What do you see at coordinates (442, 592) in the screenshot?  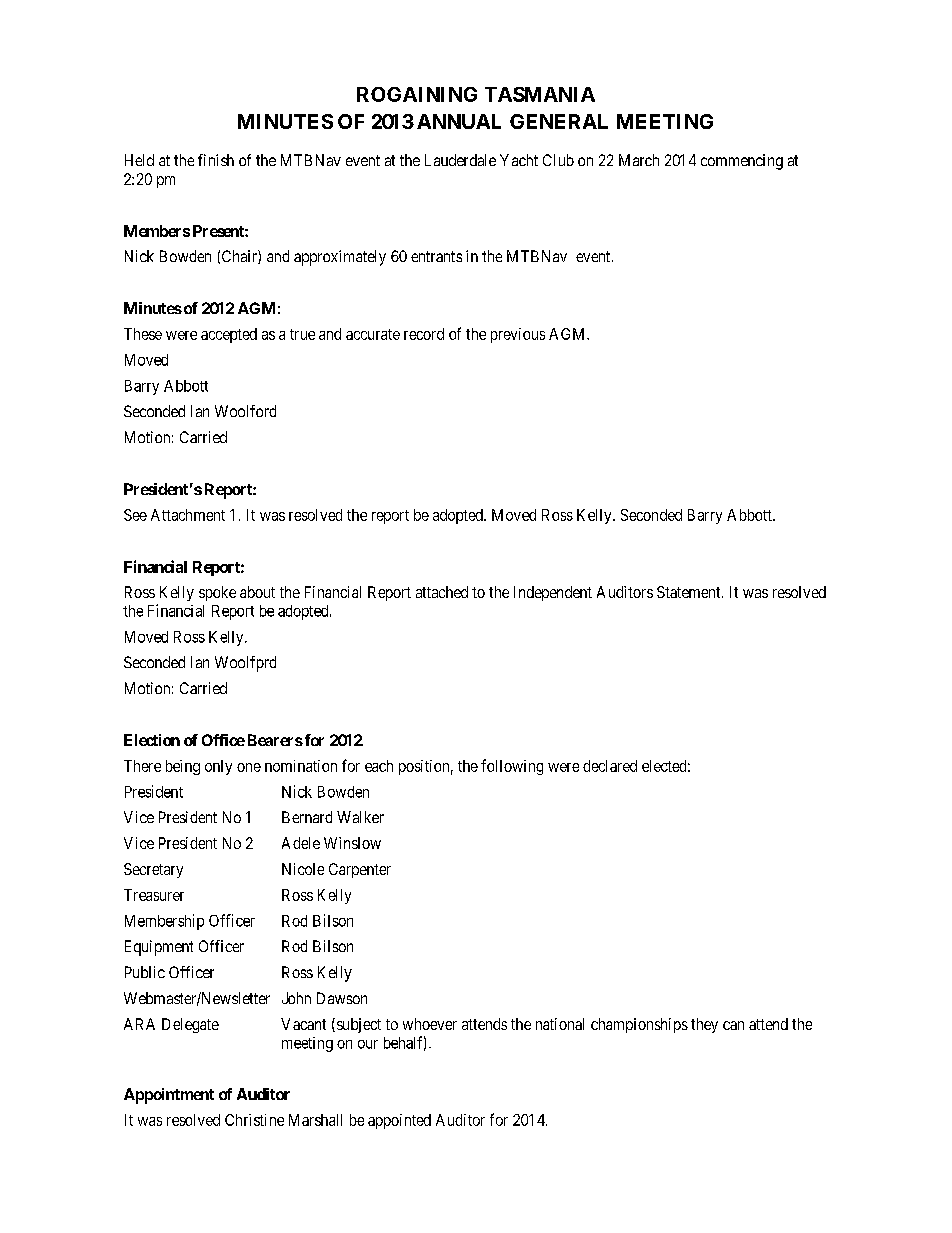 I see `attached` at bounding box center [442, 592].
